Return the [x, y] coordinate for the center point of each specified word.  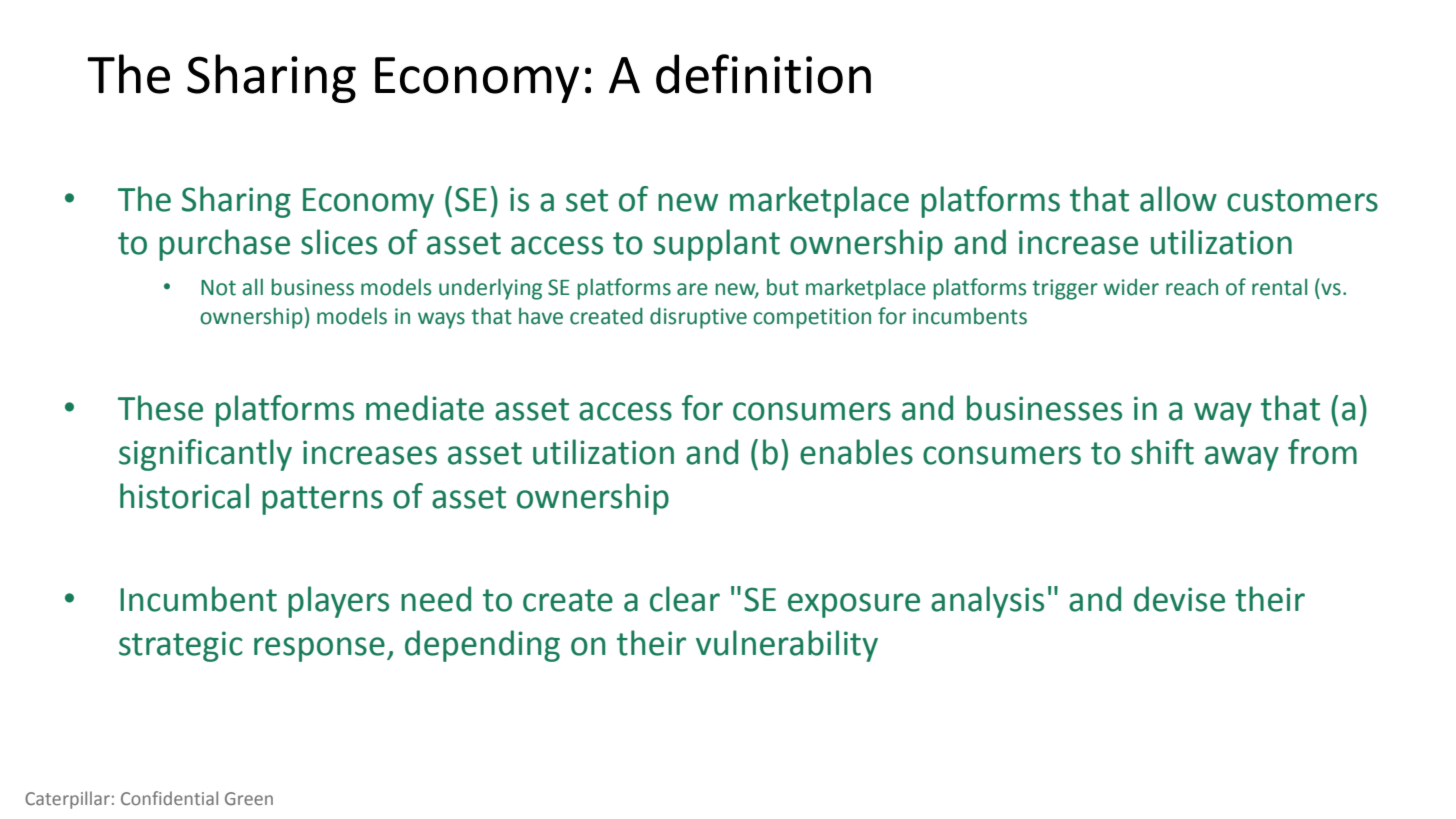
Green [249, 798]
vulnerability [787, 646]
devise [1179, 599]
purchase [224, 245]
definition [763, 74]
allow [1178, 199]
